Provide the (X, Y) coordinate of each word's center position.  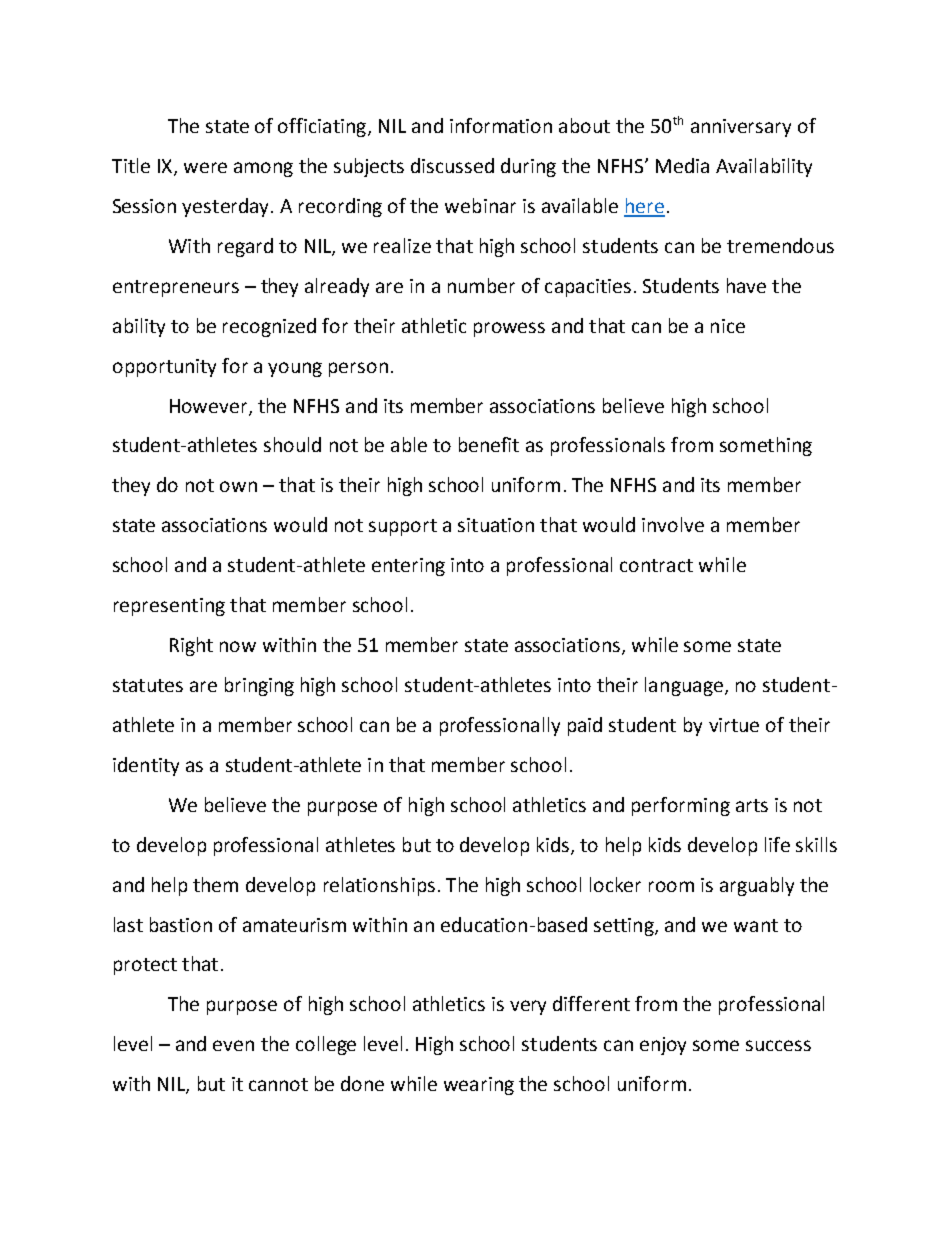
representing (169, 607)
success (778, 1045)
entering (408, 567)
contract (656, 565)
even (233, 1045)
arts (752, 805)
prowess (509, 329)
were (205, 167)
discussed (452, 165)
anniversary (741, 128)
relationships (379, 886)
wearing (479, 1086)
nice (728, 326)
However (210, 407)
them (215, 884)
